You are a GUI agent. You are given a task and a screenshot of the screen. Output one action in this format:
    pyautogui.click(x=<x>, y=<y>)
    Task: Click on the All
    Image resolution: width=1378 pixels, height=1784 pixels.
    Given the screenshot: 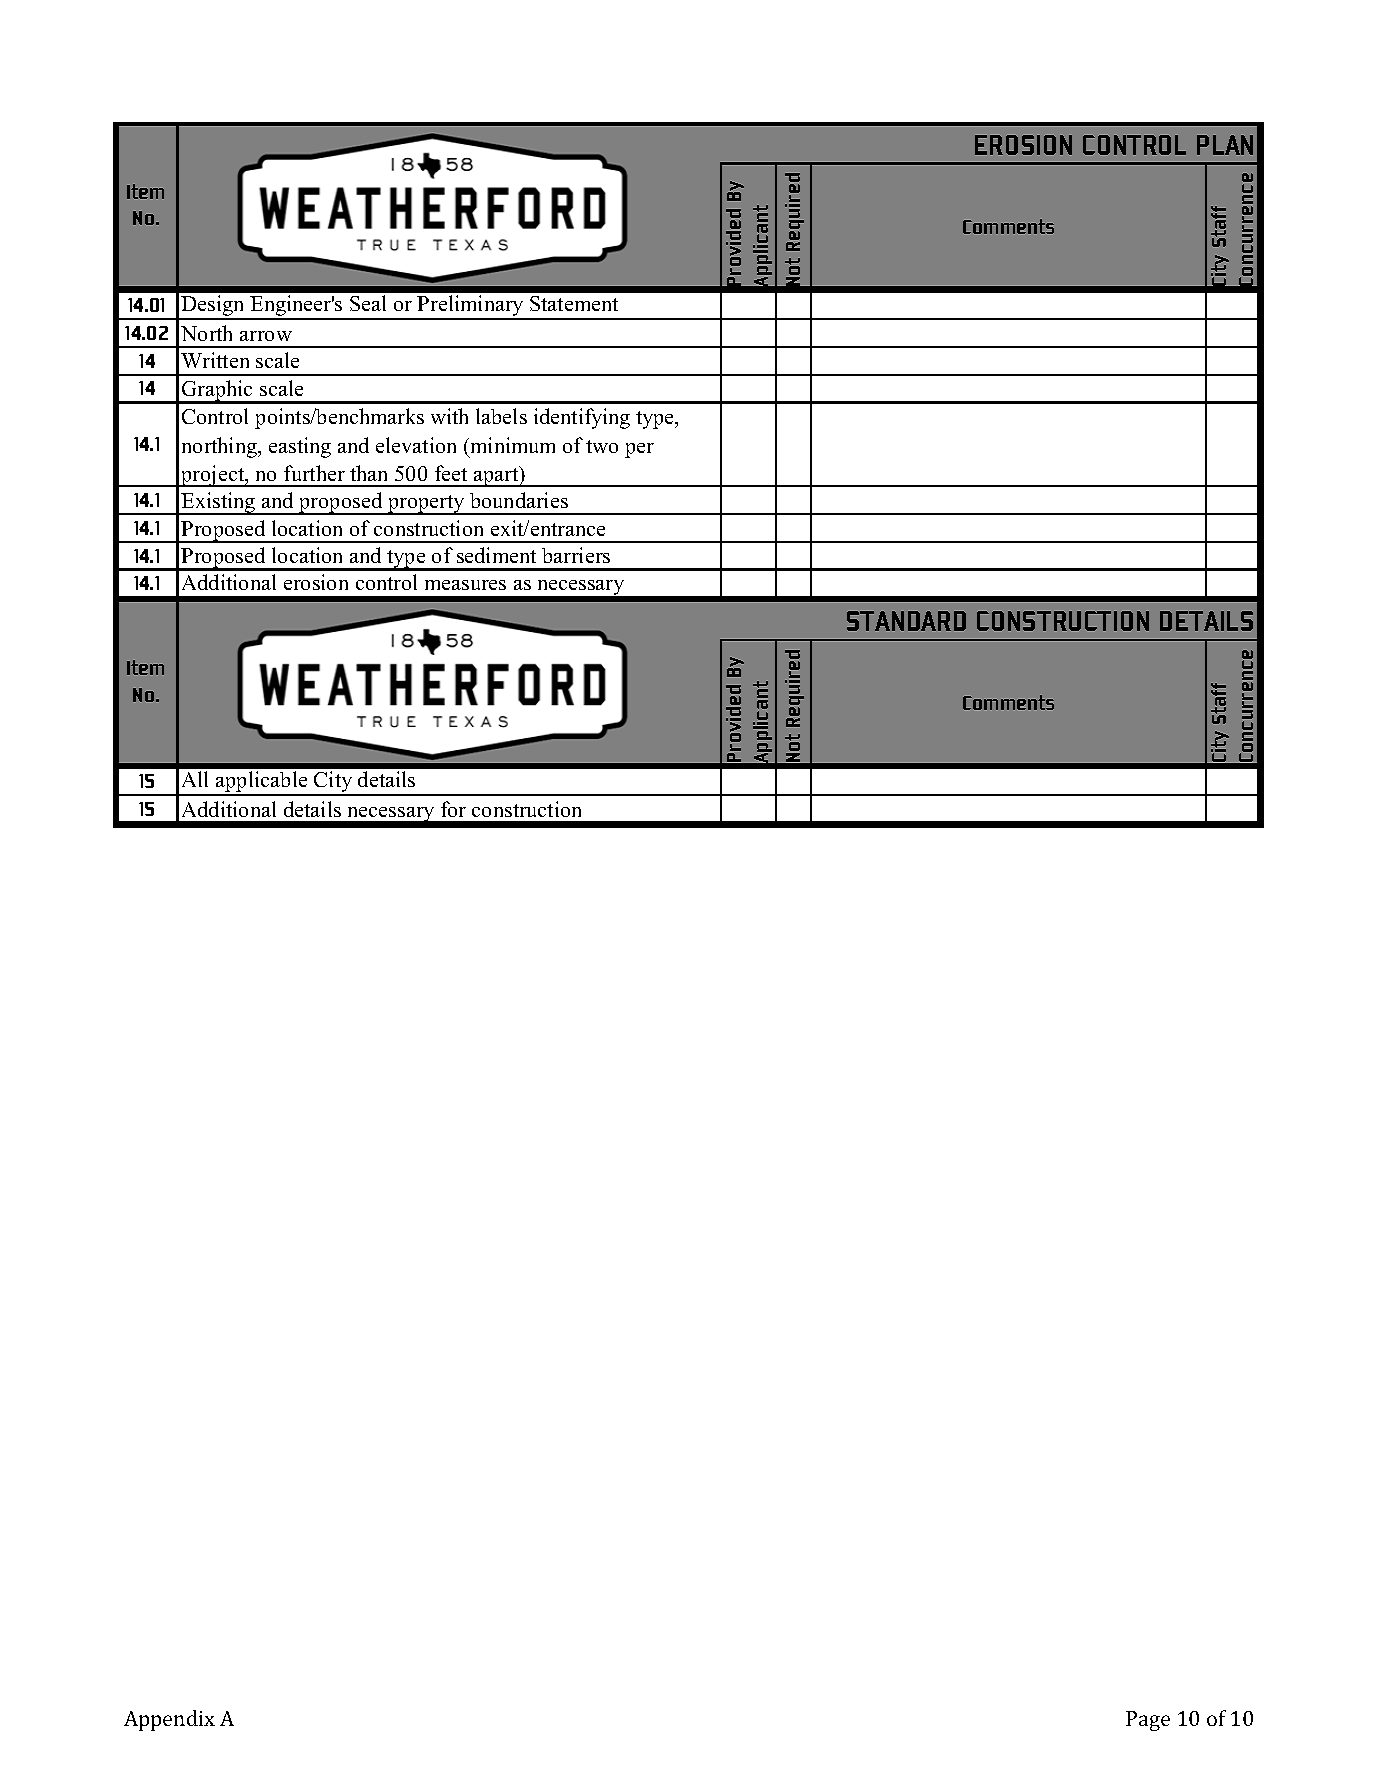 What is the action you would take?
    pyautogui.click(x=195, y=779)
